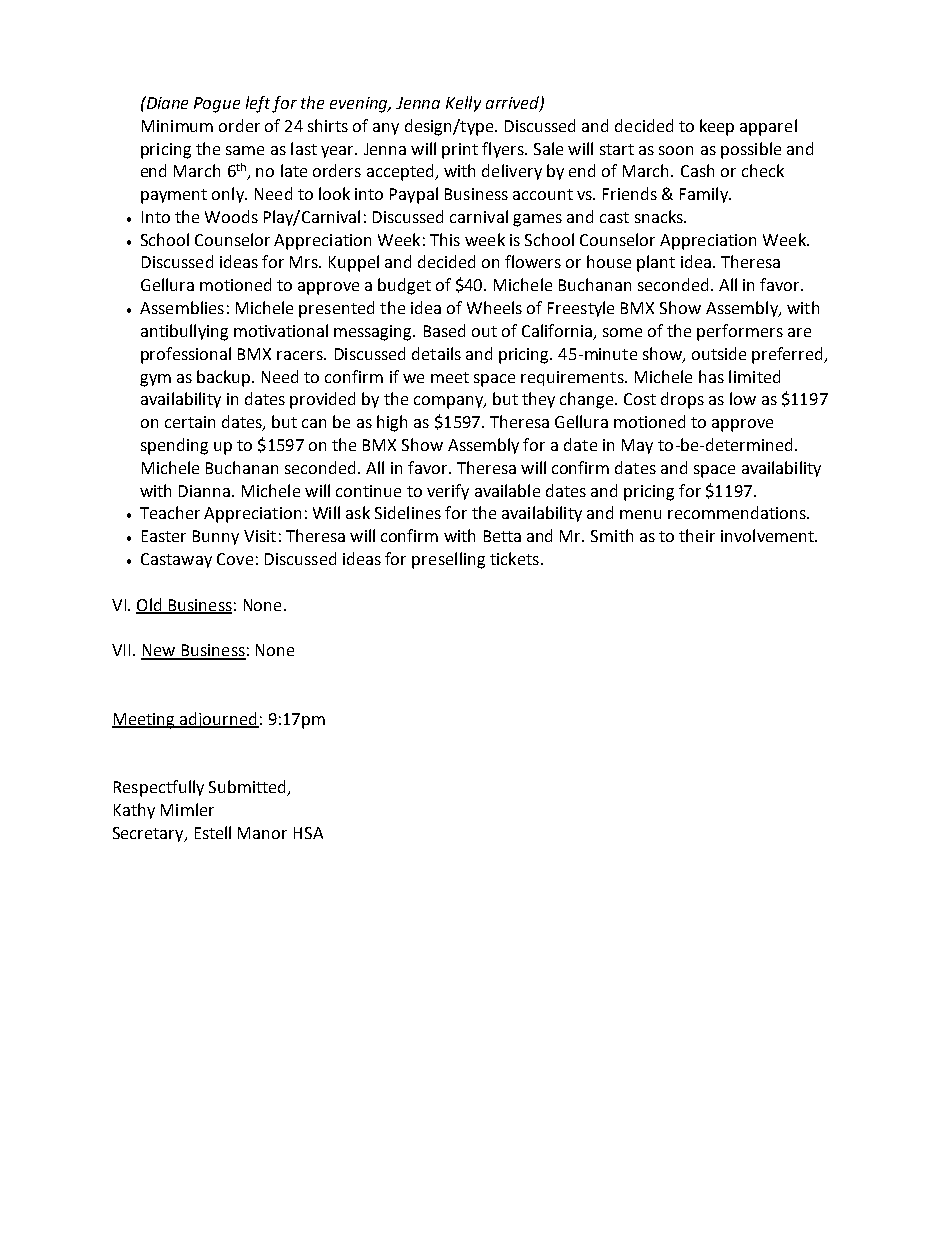 The width and height of the page is (952, 1233). What do you see at coordinates (177, 126) in the page?
I see `Minimum` at bounding box center [177, 126].
